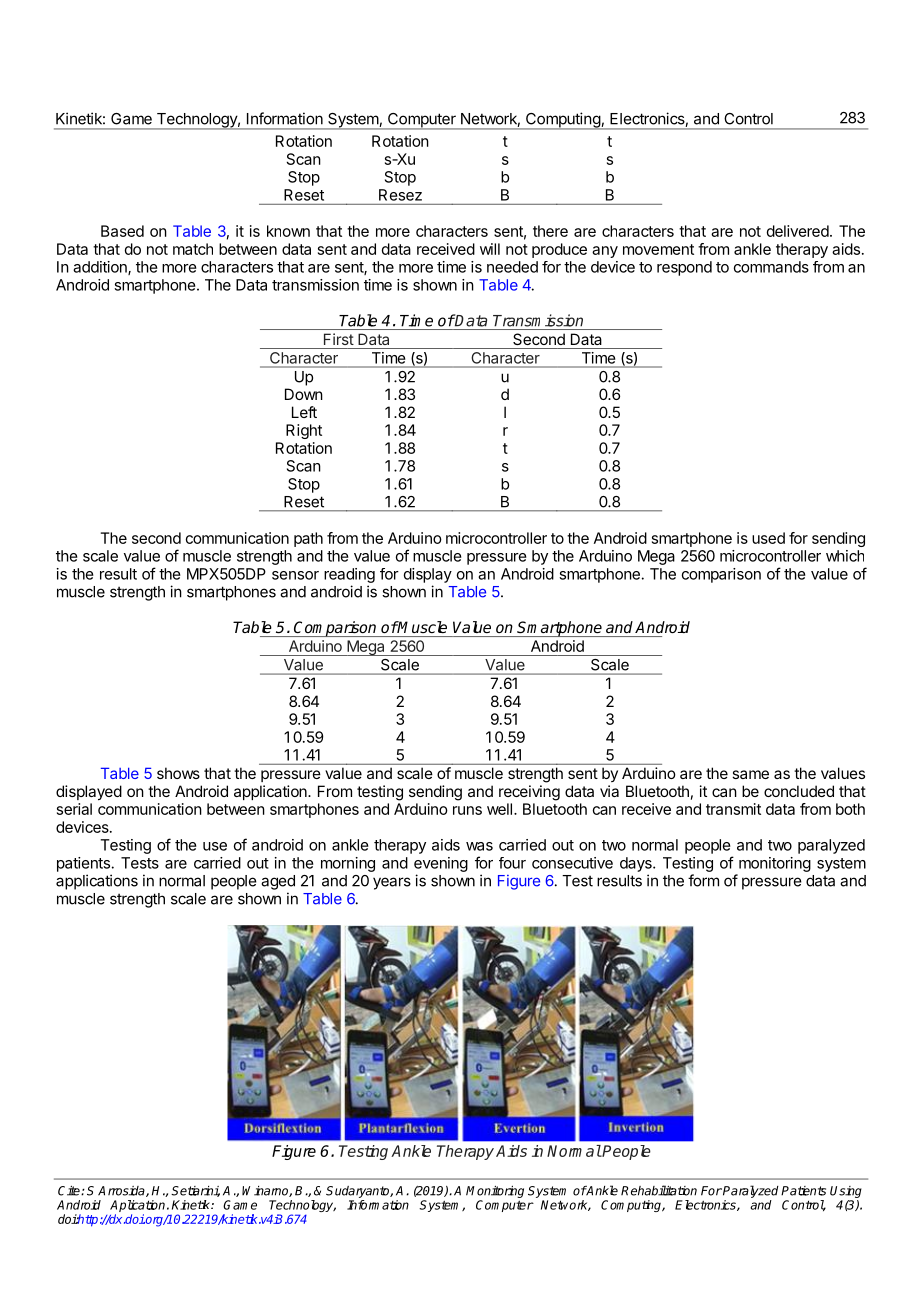 The height and width of the screenshot is (1308, 924). What do you see at coordinates (178, 773) in the screenshot?
I see `shows` at bounding box center [178, 773].
